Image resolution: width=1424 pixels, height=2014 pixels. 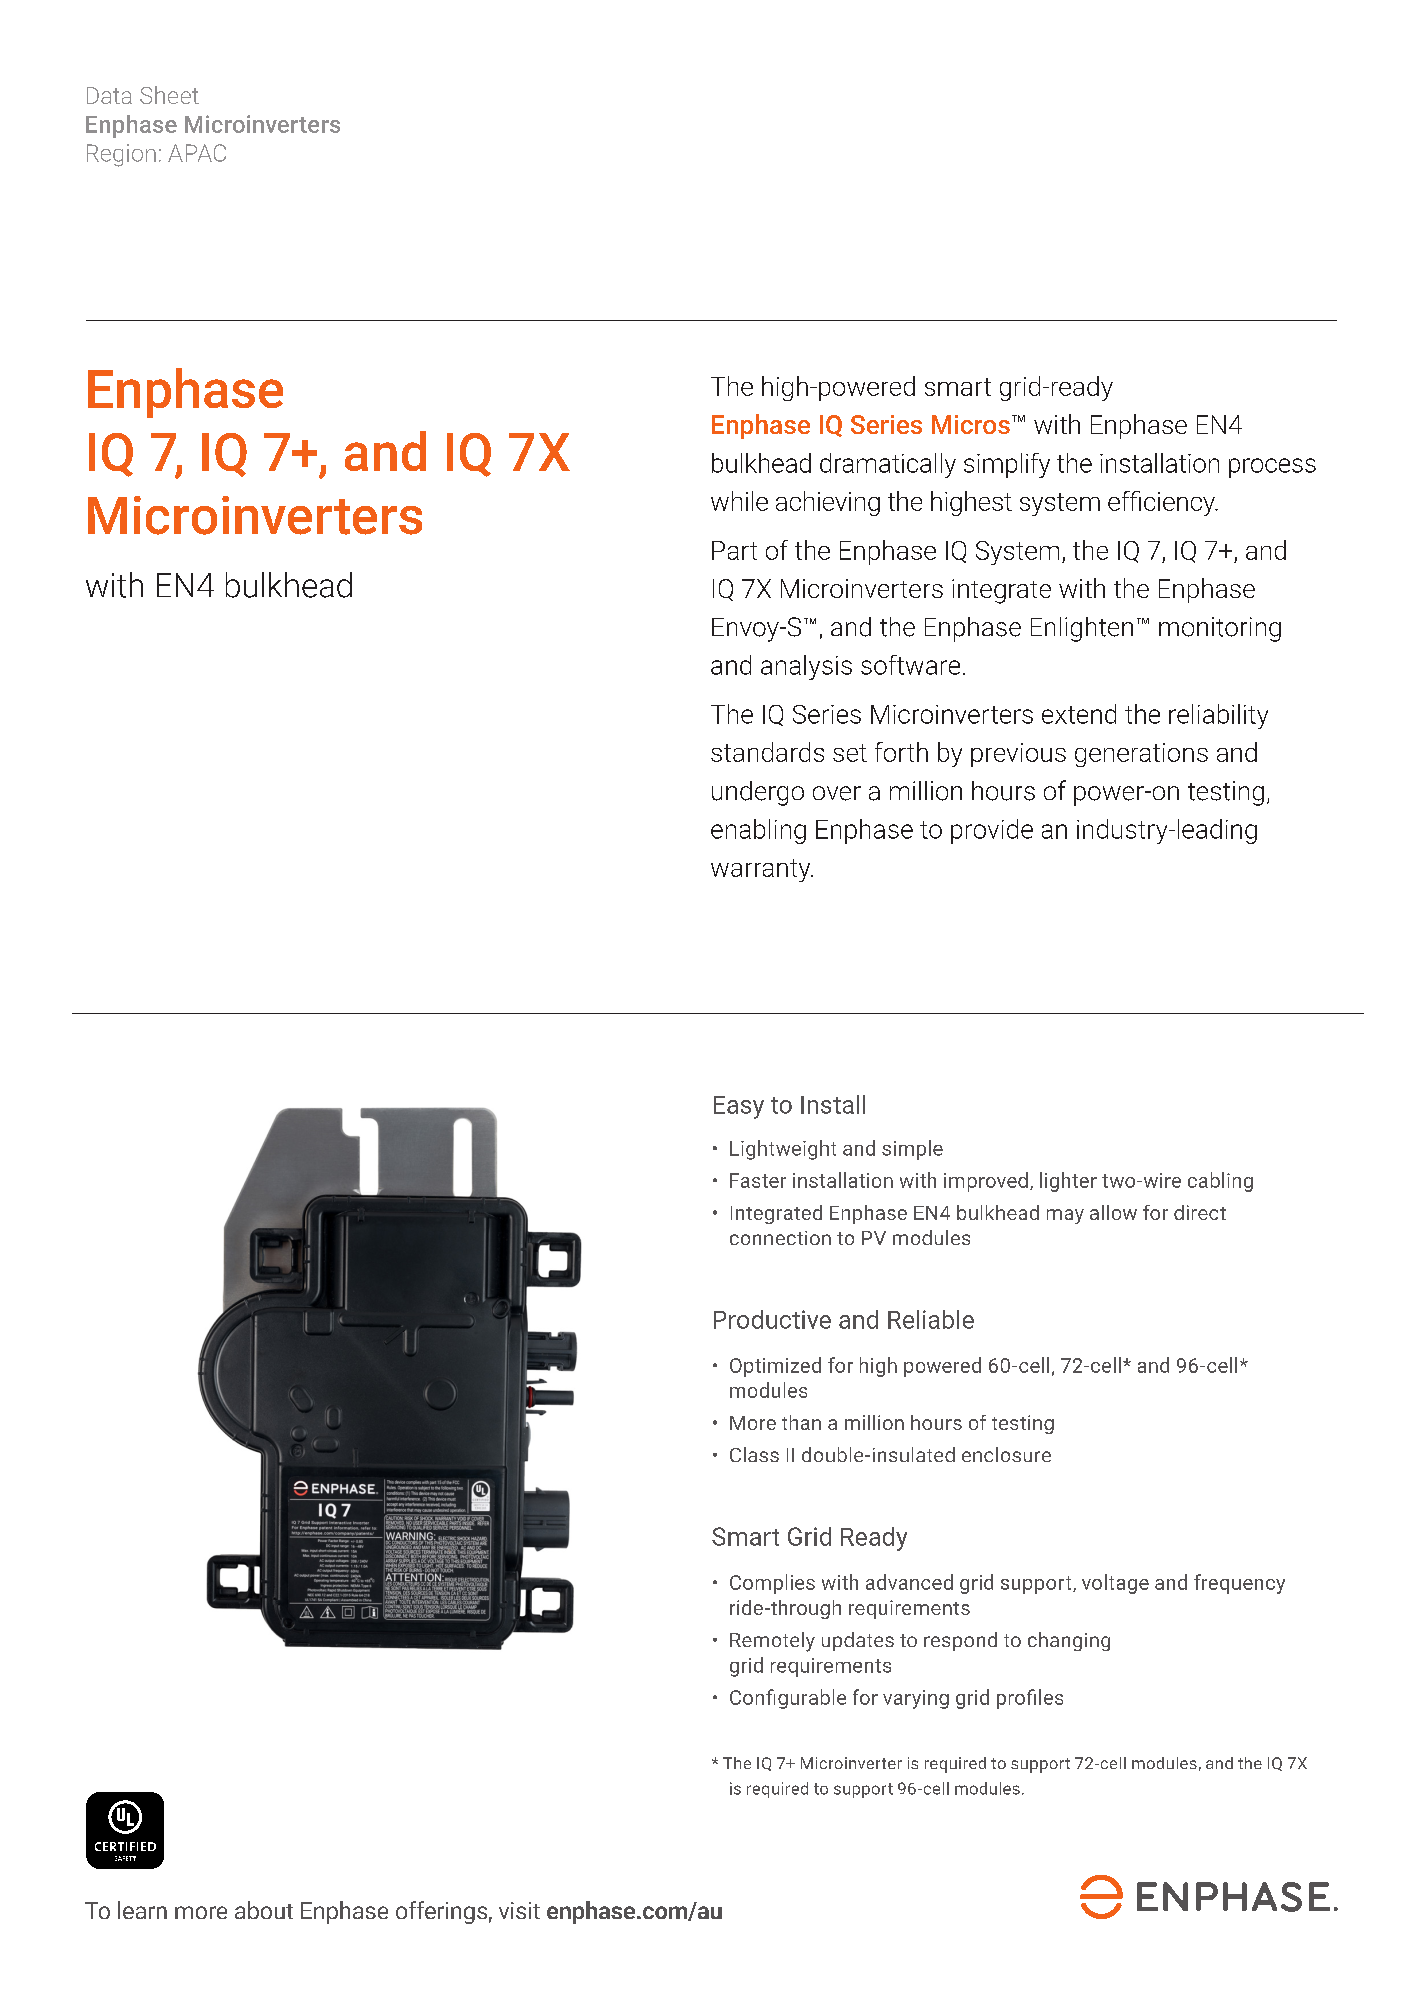 What do you see at coordinates (762, 870) in the image?
I see `warranty` at bounding box center [762, 870].
